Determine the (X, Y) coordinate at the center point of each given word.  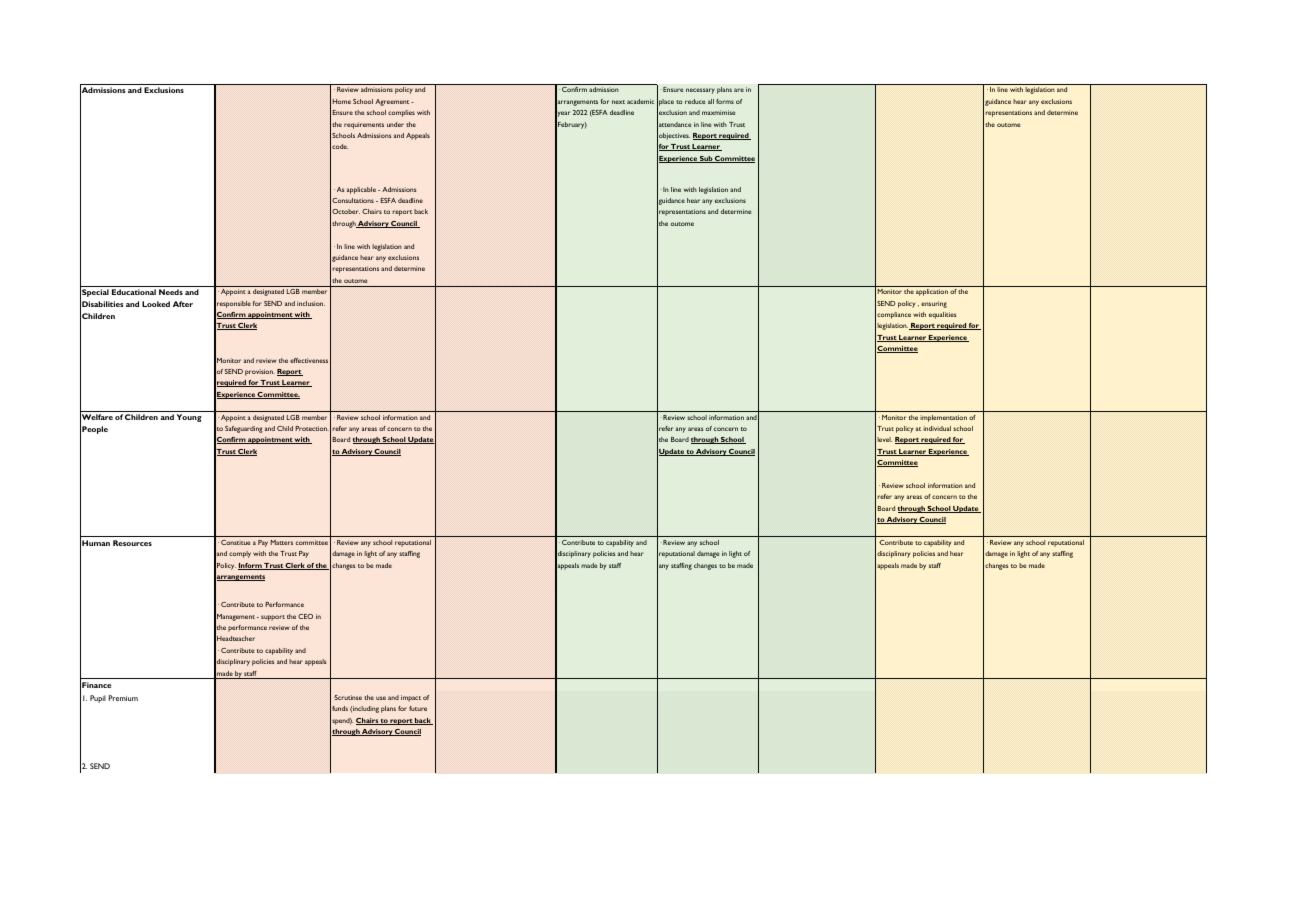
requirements (364, 125)
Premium (123, 698)
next (618, 102)
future (418, 708)
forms (725, 101)
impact (411, 698)
